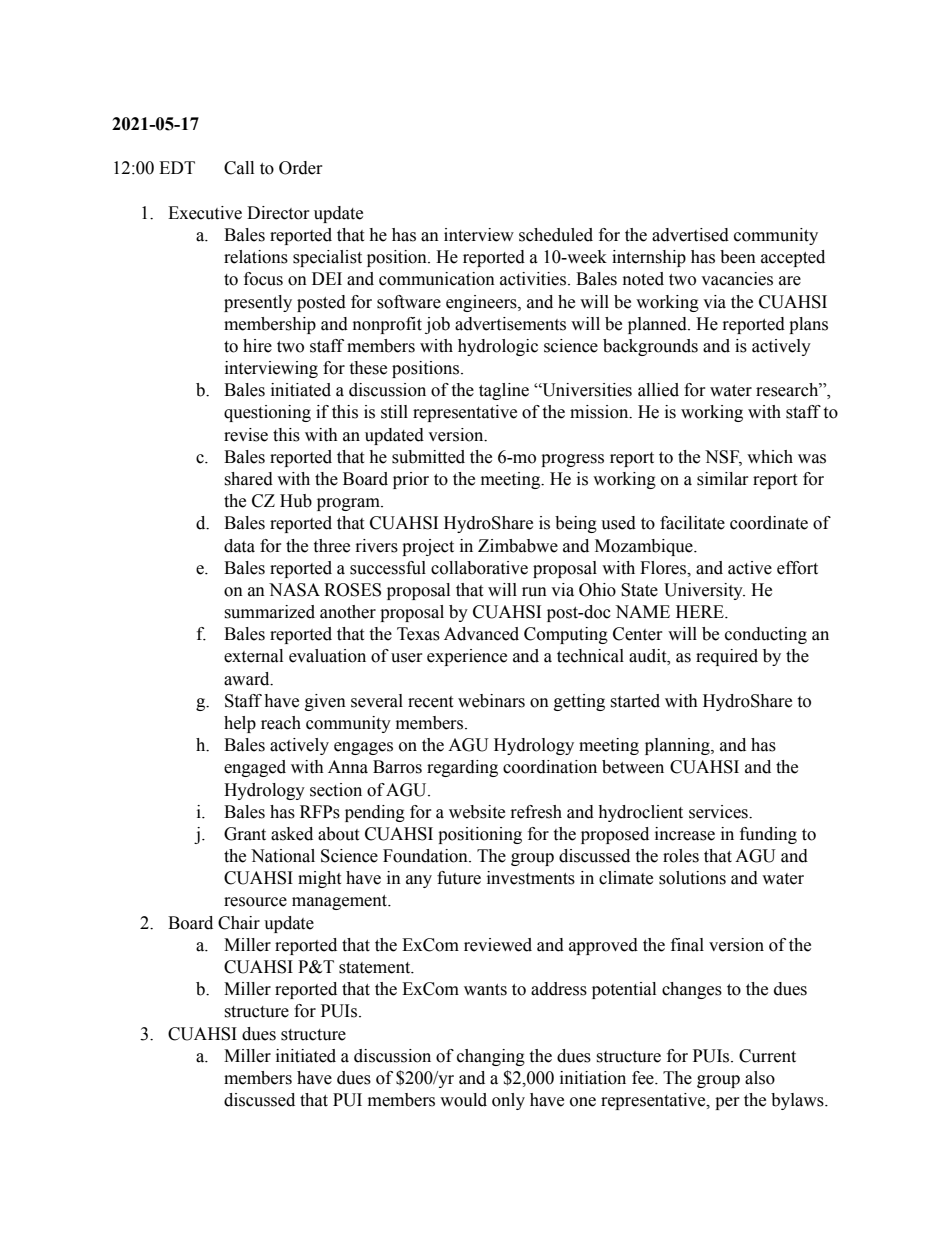  Describe the element at coordinates (239, 923) in the document. I see `Chair` at that location.
